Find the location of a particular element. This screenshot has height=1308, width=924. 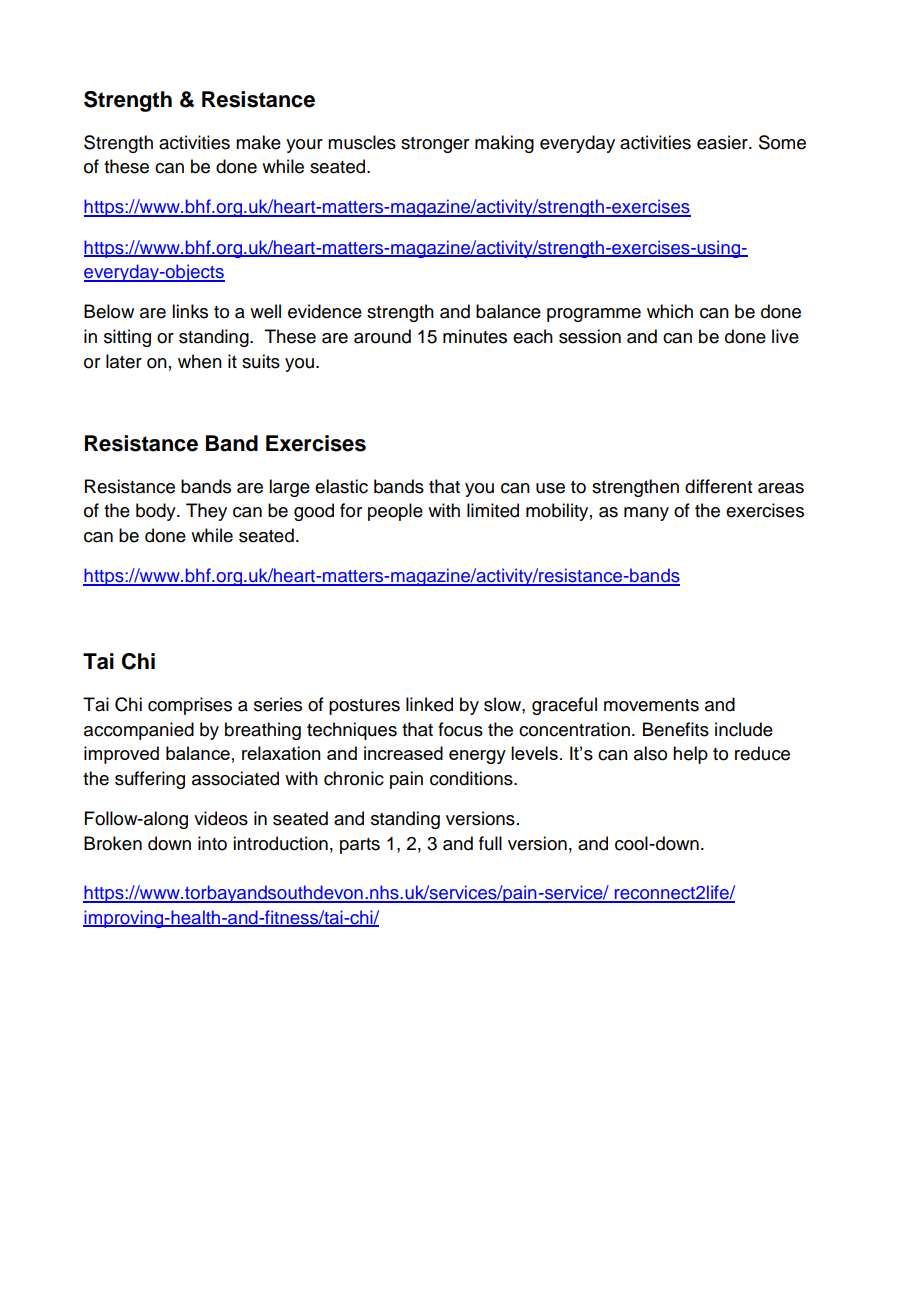

easier is located at coordinates (723, 142).
